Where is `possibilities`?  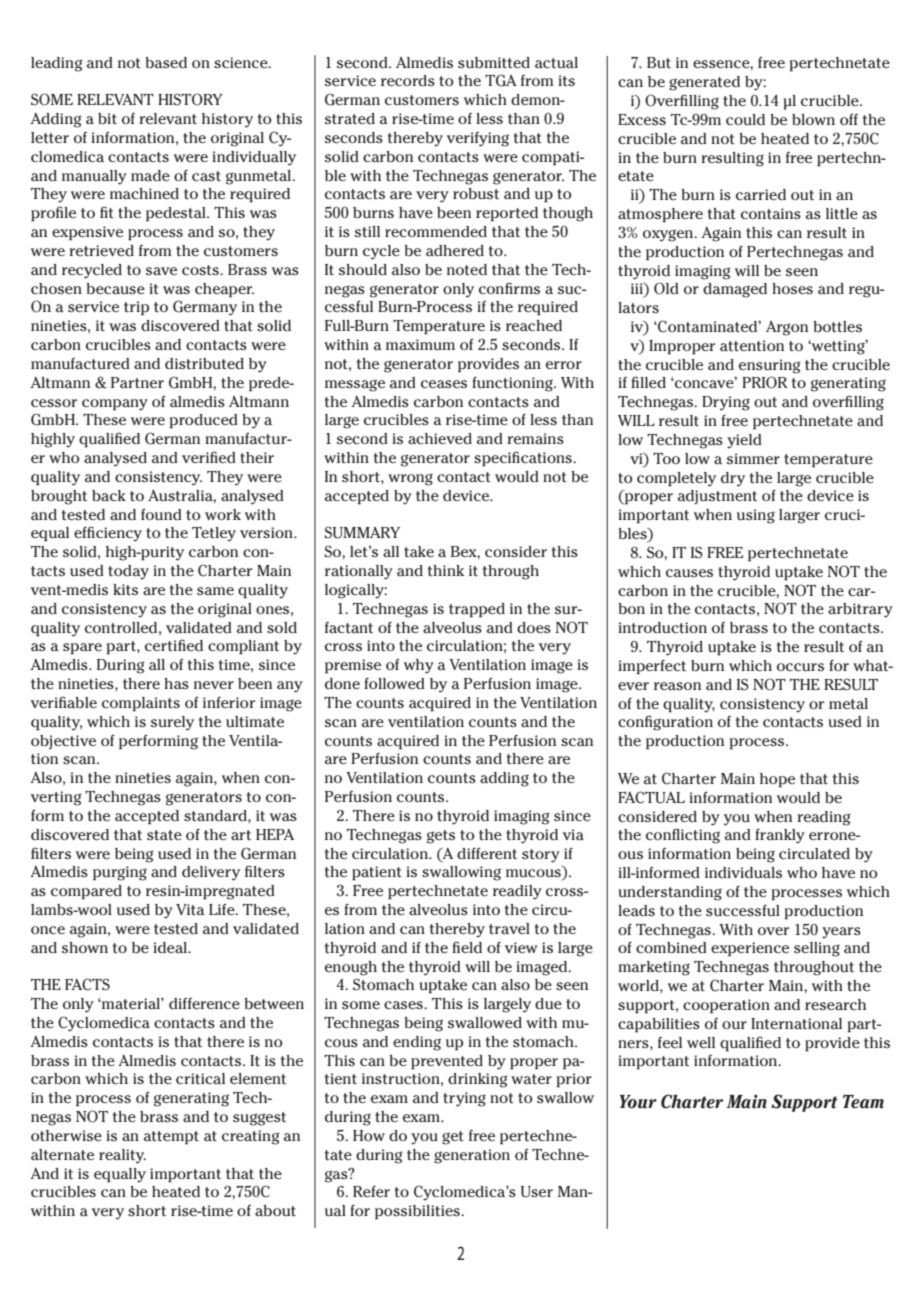 possibilities is located at coordinates (418, 1212).
